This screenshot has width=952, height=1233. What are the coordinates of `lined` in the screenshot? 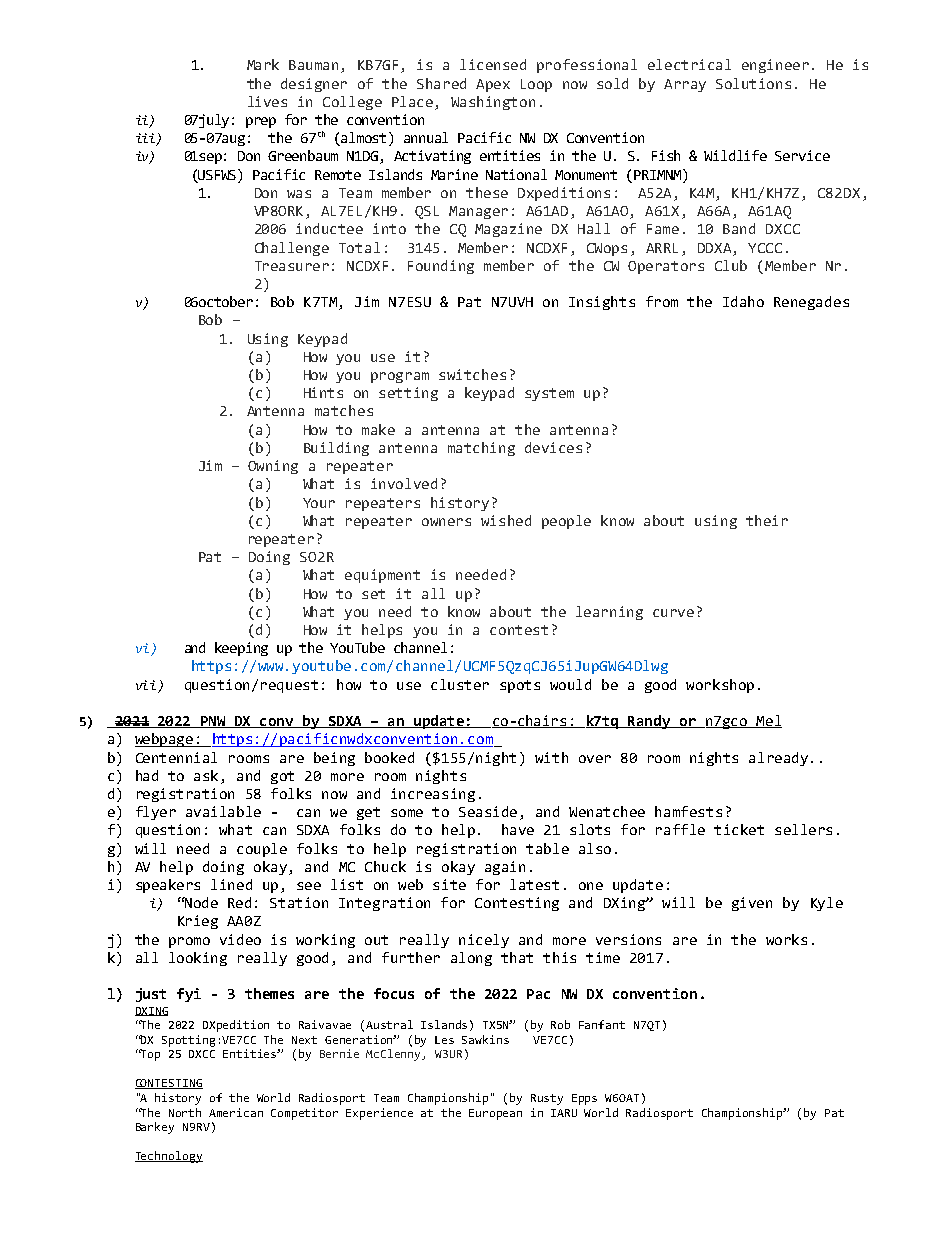 It's located at (231, 884).
